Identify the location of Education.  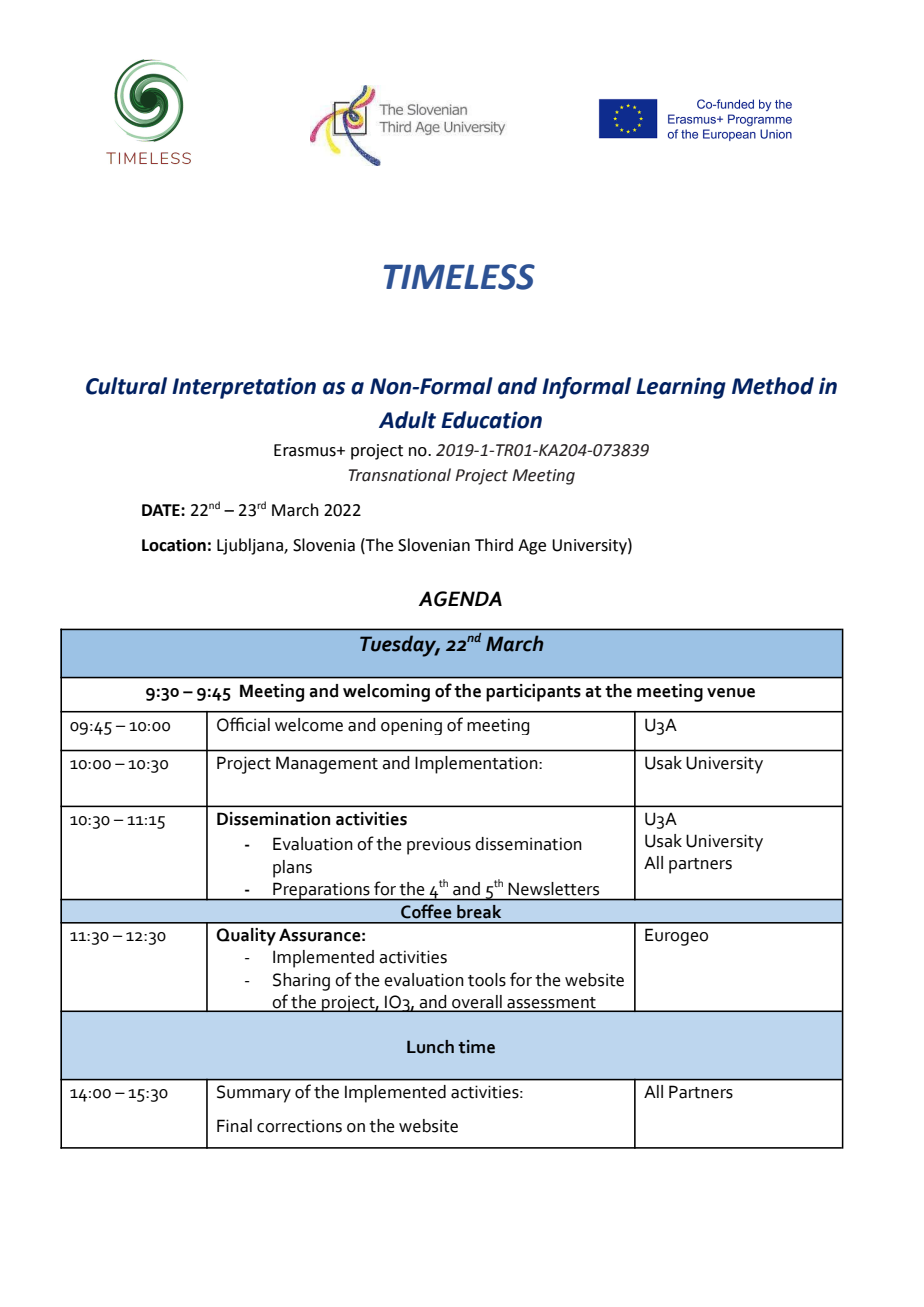
(491, 420).
